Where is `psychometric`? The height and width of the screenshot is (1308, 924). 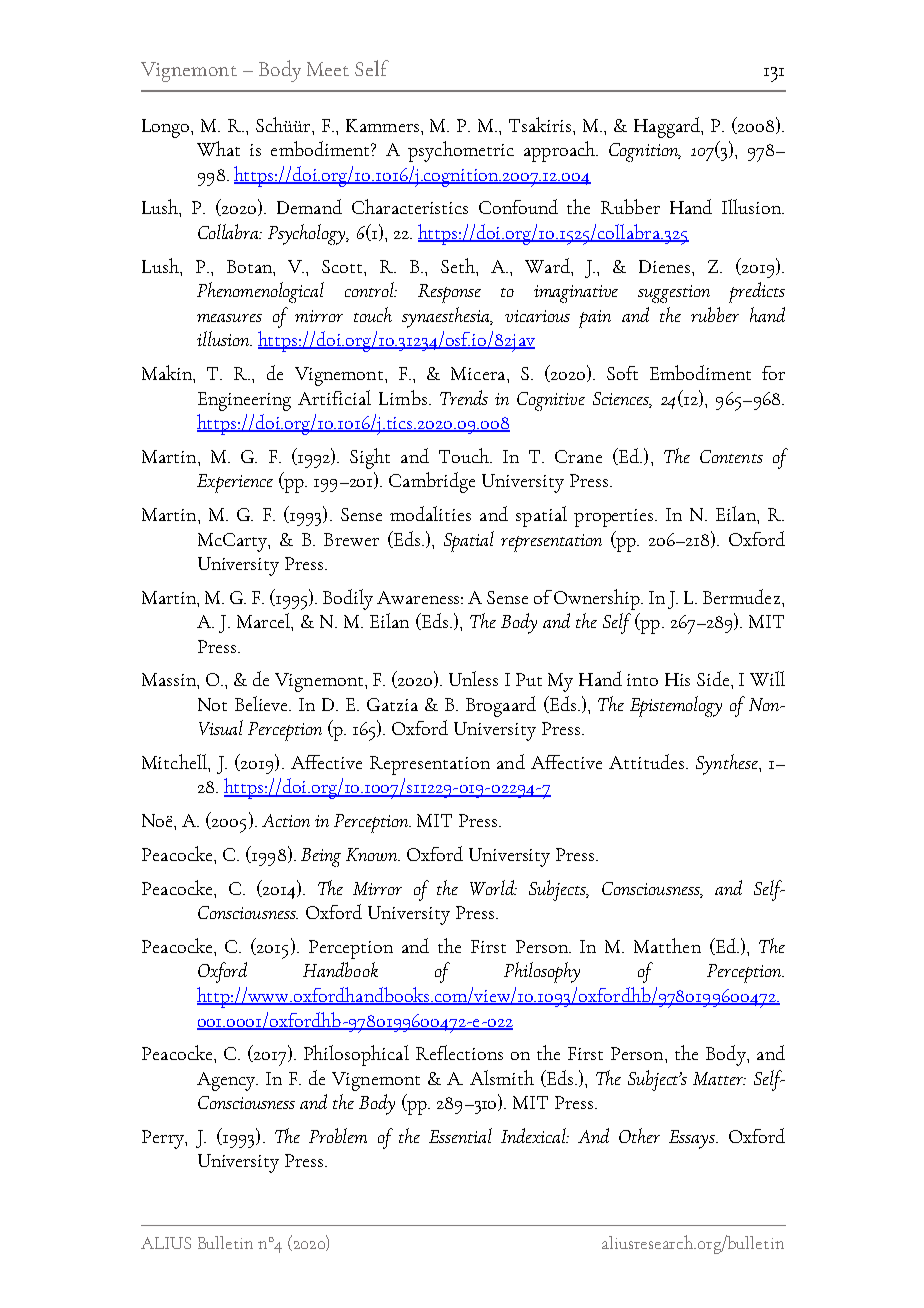
psychometric is located at coordinates (461, 151).
